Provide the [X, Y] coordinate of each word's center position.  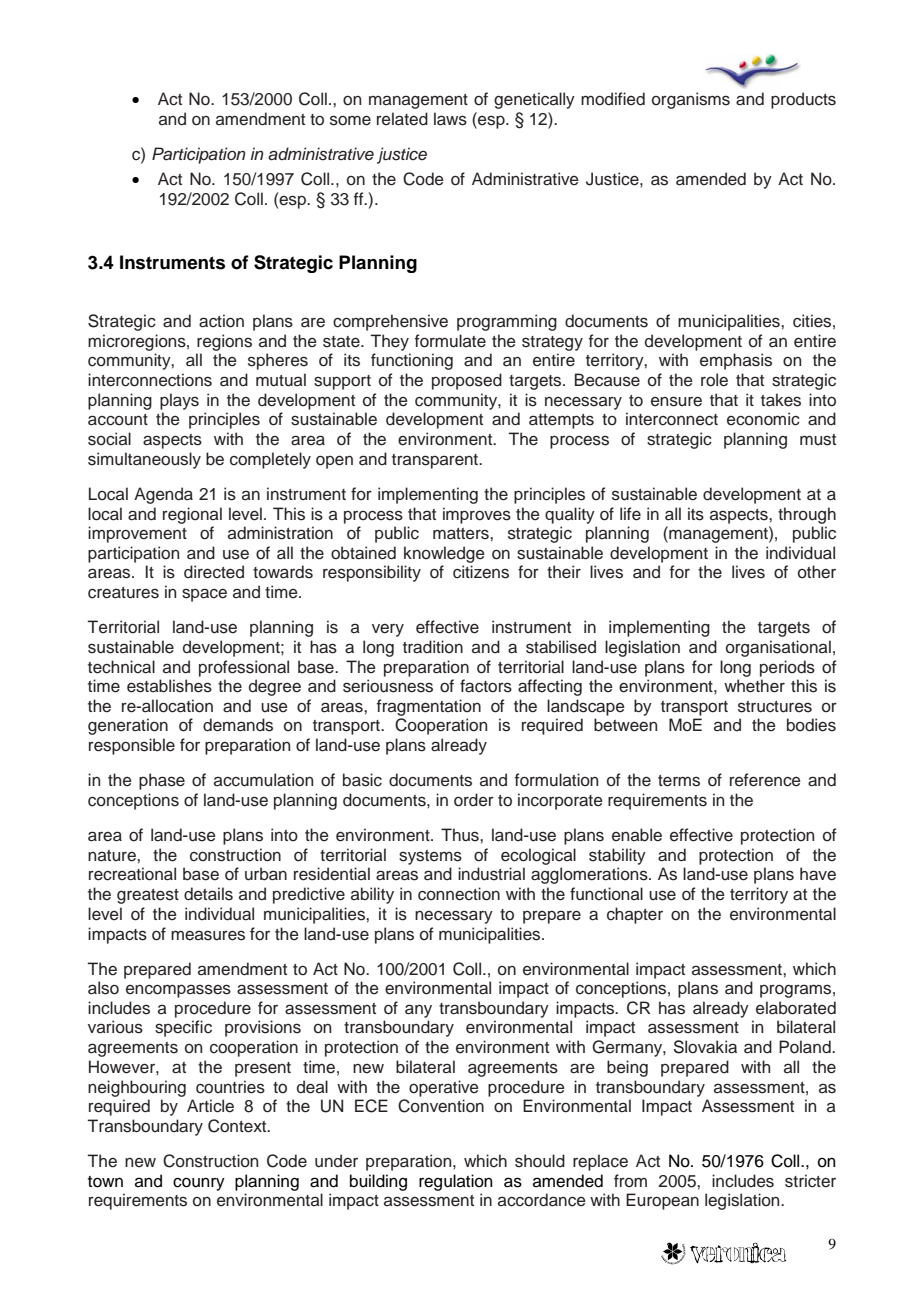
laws [450, 119]
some [350, 120]
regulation [456, 1182]
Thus [461, 835]
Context [238, 1126]
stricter [810, 1181]
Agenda [163, 495]
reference [765, 780]
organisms [691, 100]
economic [763, 419]
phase [162, 781]
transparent [436, 461]
